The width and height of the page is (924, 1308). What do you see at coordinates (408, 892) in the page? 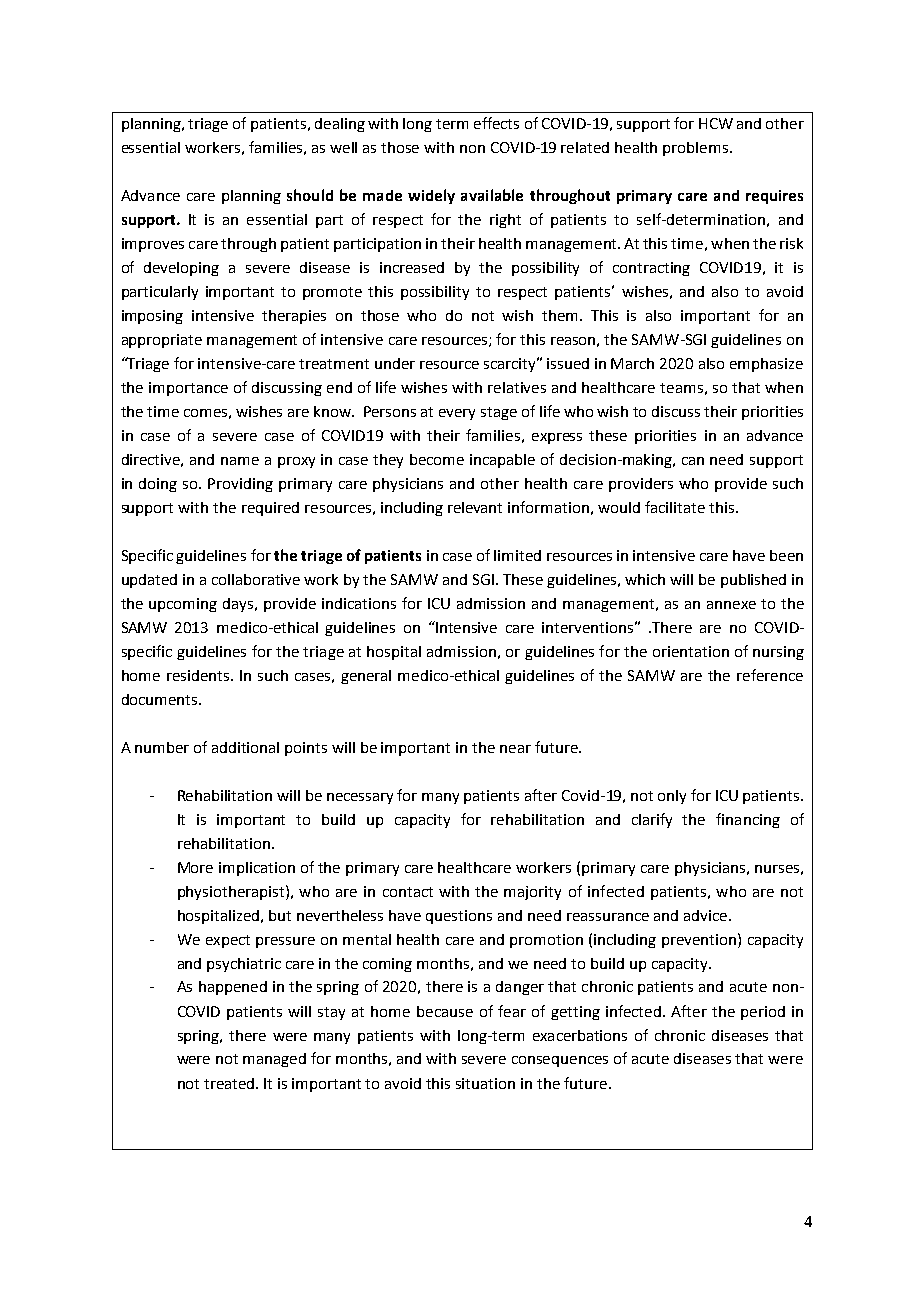
I see `contact` at bounding box center [408, 892].
